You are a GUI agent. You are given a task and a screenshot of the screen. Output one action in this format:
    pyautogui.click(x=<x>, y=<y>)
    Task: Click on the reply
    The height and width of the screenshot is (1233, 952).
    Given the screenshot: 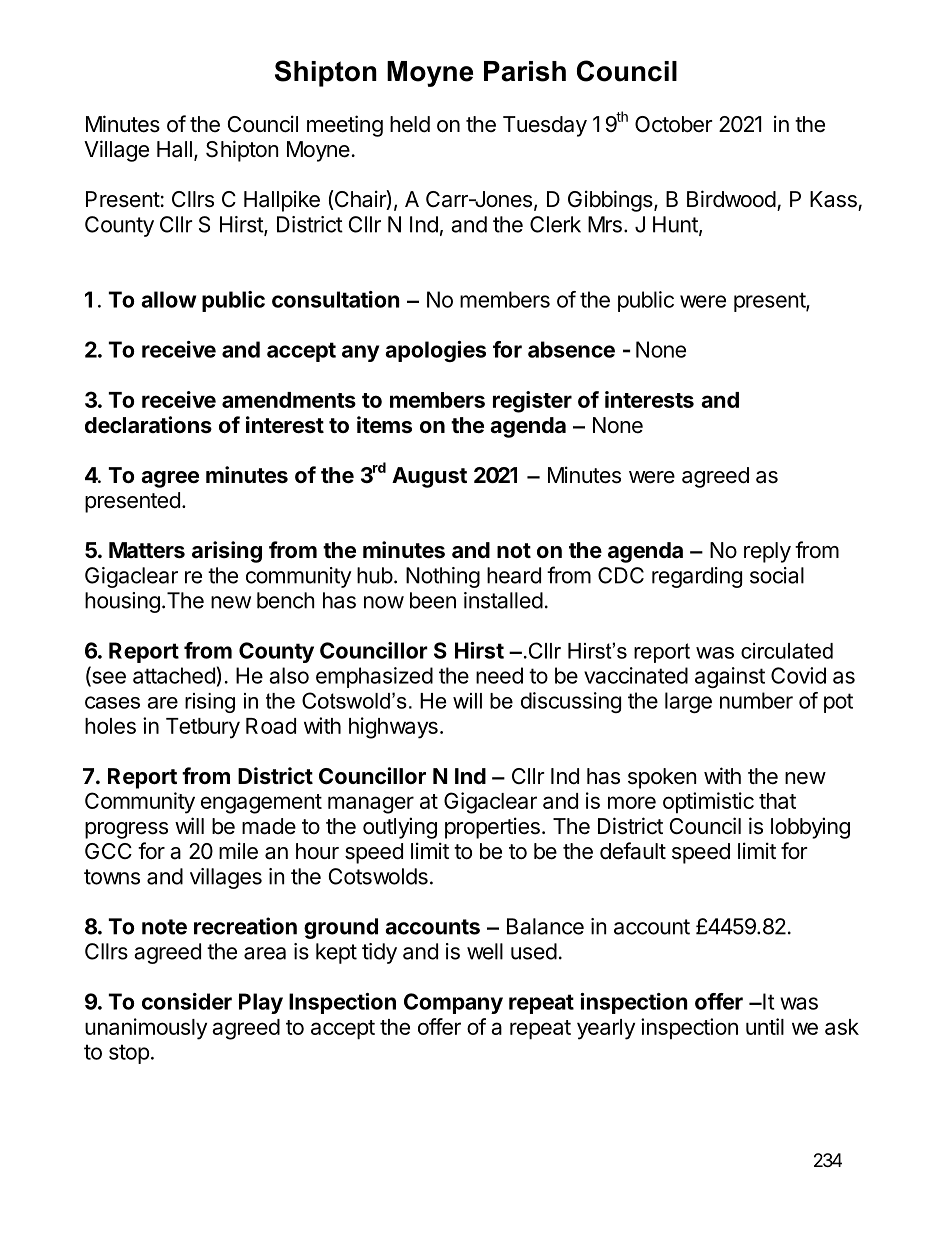 What is the action you would take?
    pyautogui.click(x=767, y=552)
